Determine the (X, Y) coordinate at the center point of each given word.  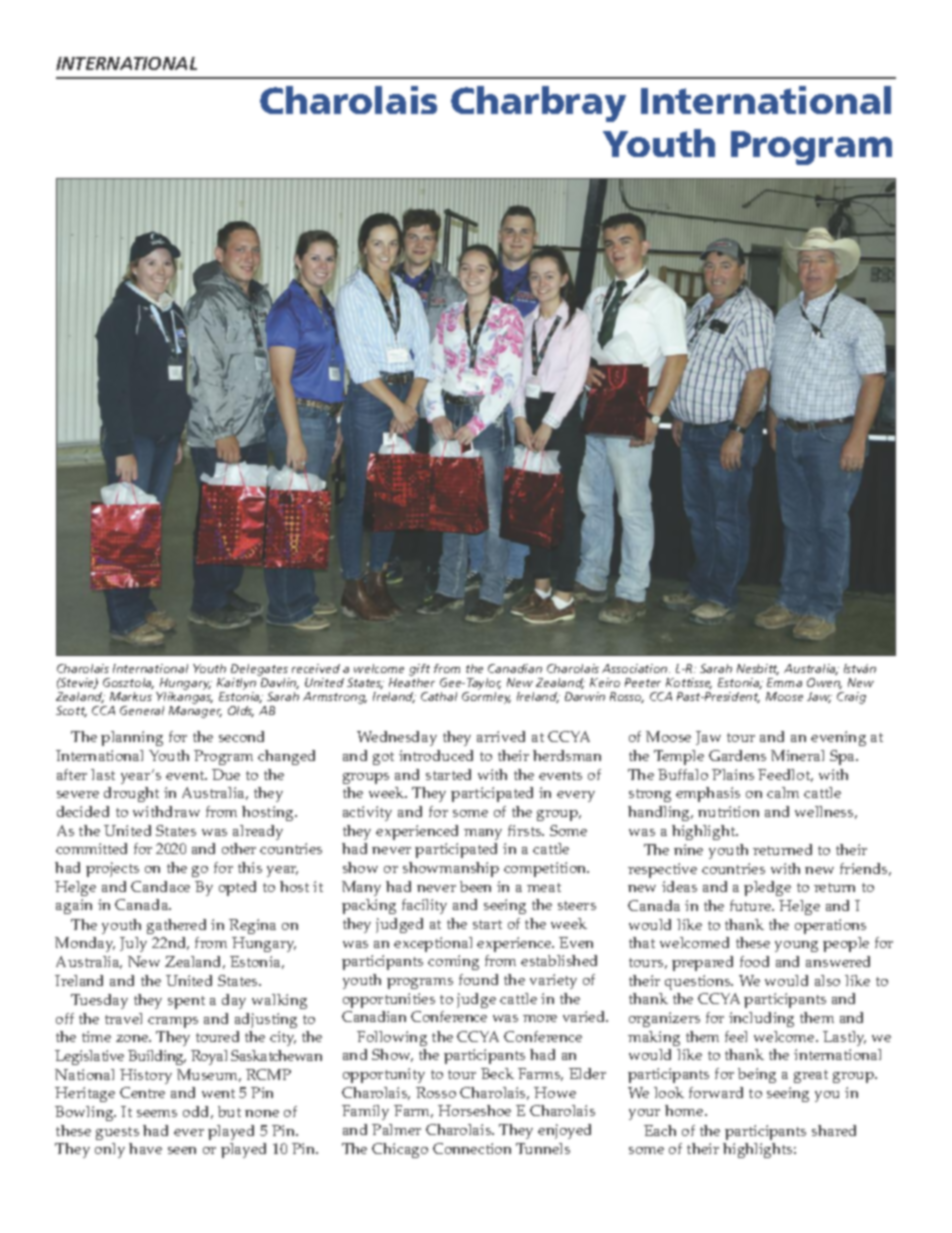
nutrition (728, 811)
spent (186, 1002)
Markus (131, 696)
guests (117, 1133)
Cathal (439, 696)
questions (699, 982)
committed (91, 848)
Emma (784, 682)
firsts (526, 830)
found (478, 979)
